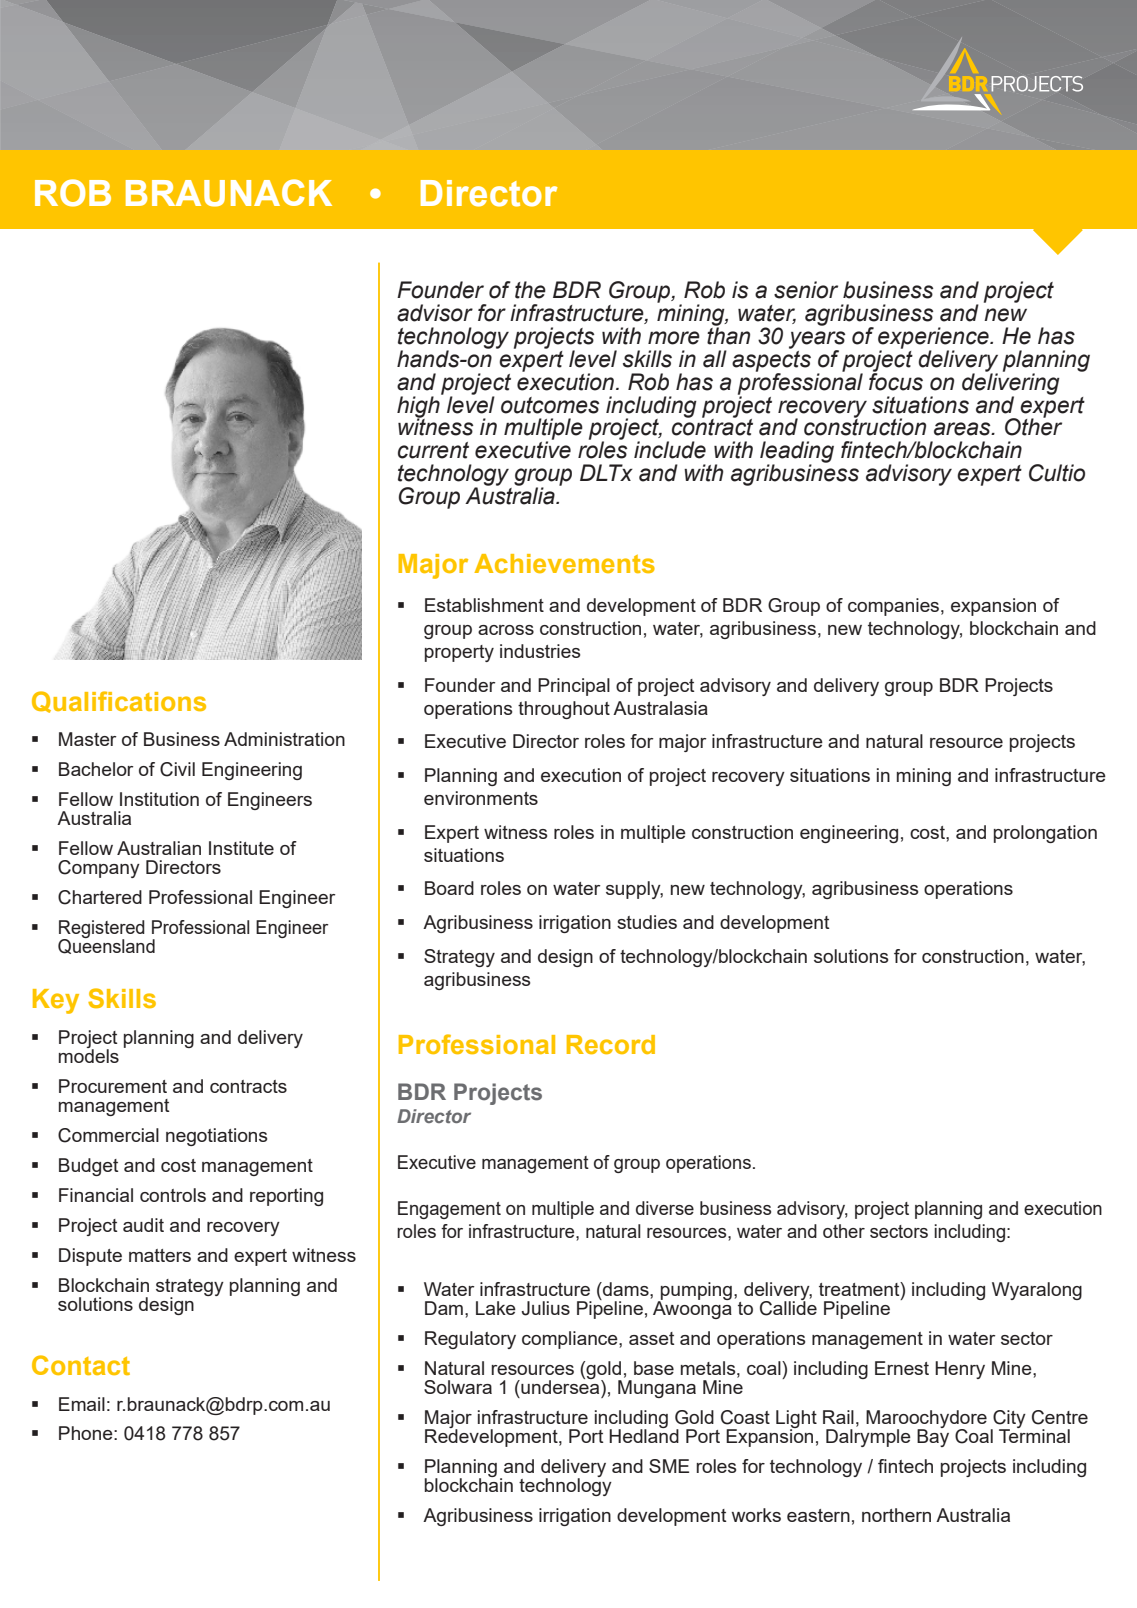  Describe the element at coordinates (934, 339) in the screenshot. I see `experience` at that location.
